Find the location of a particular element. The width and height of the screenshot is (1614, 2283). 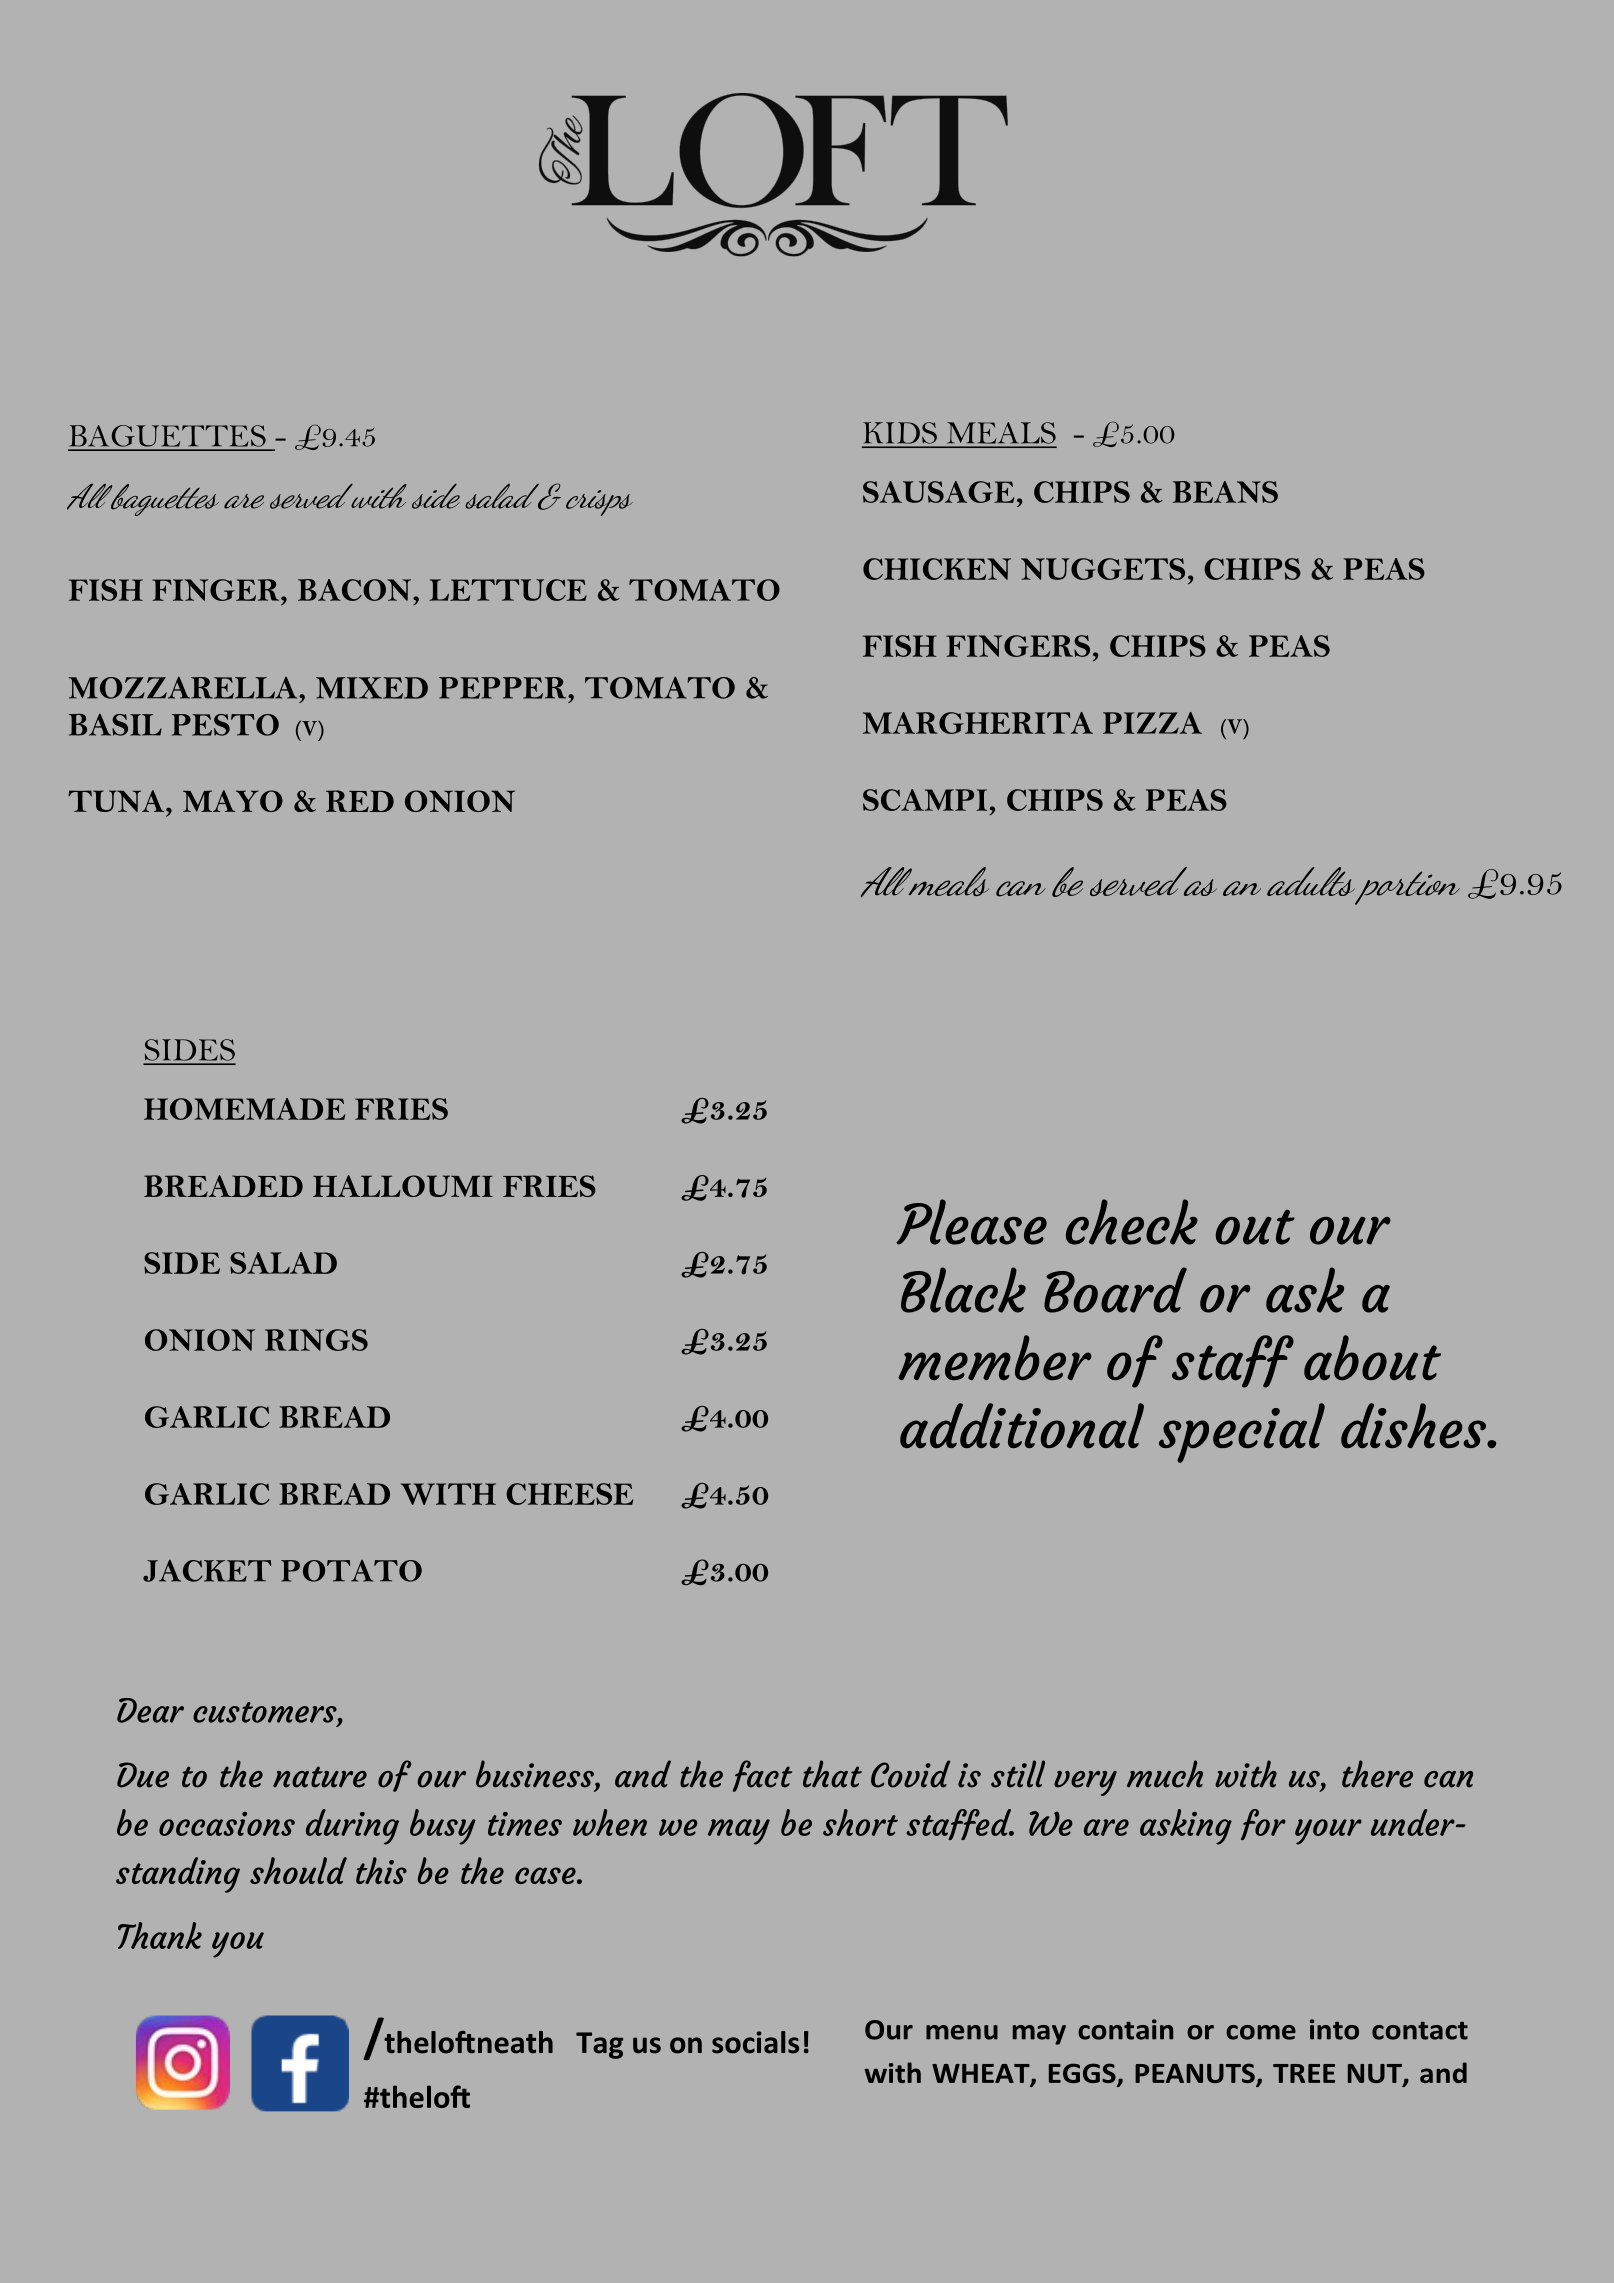

Black is located at coordinates (963, 1290).
